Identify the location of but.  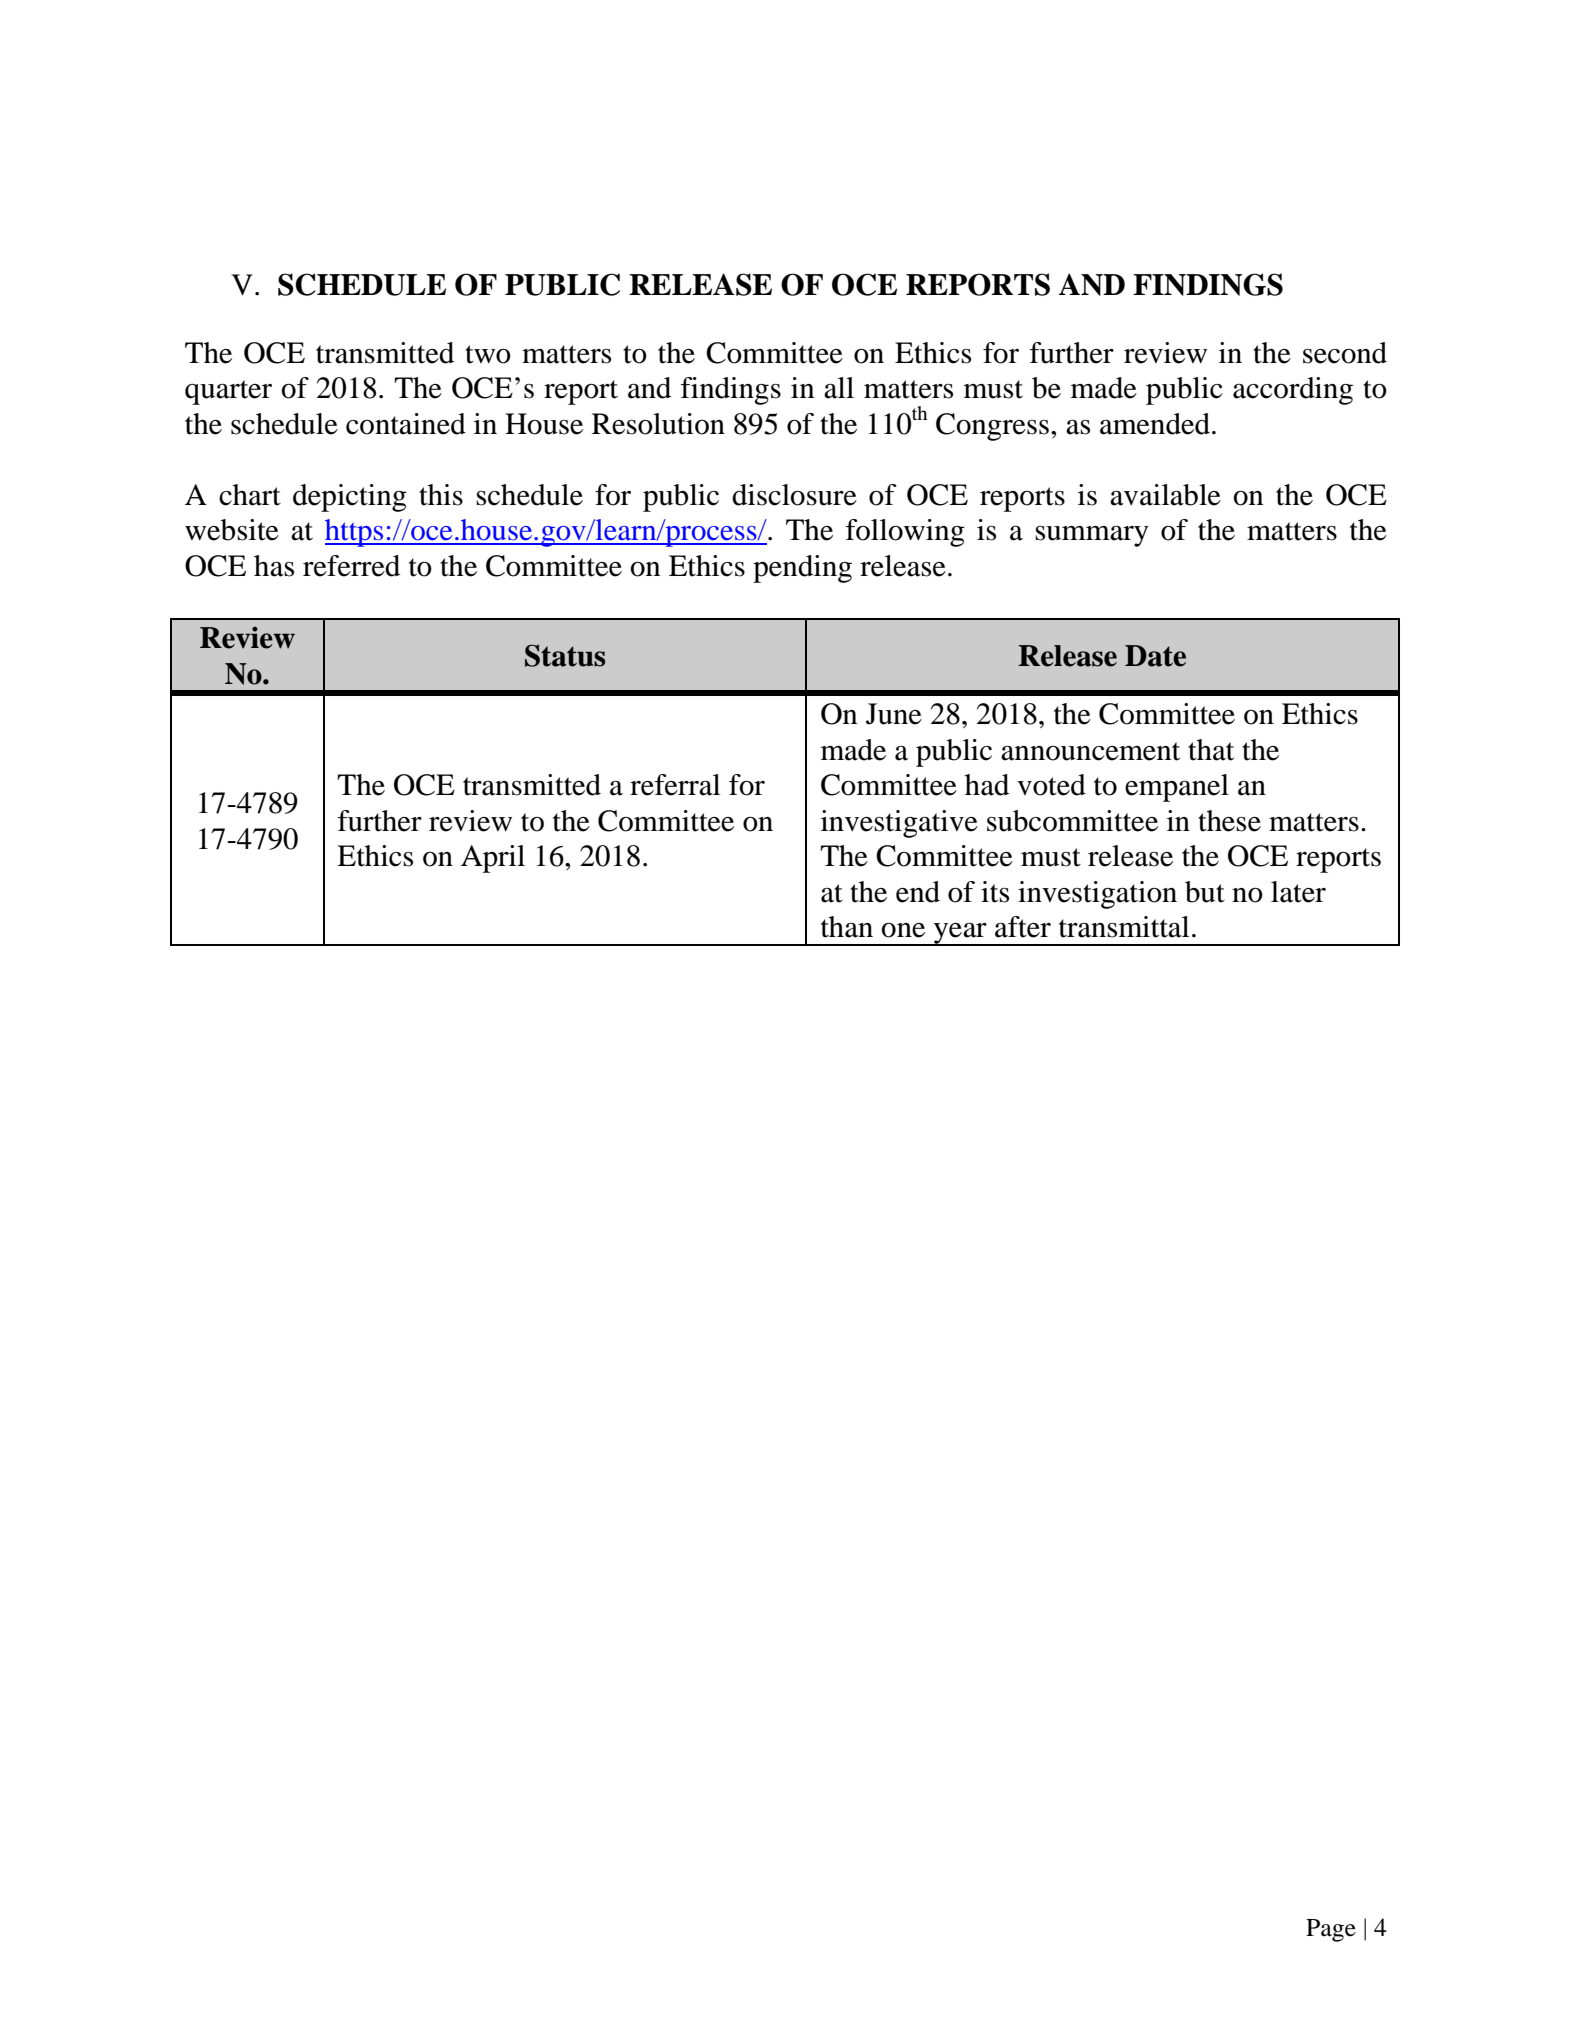
(1205, 892).
